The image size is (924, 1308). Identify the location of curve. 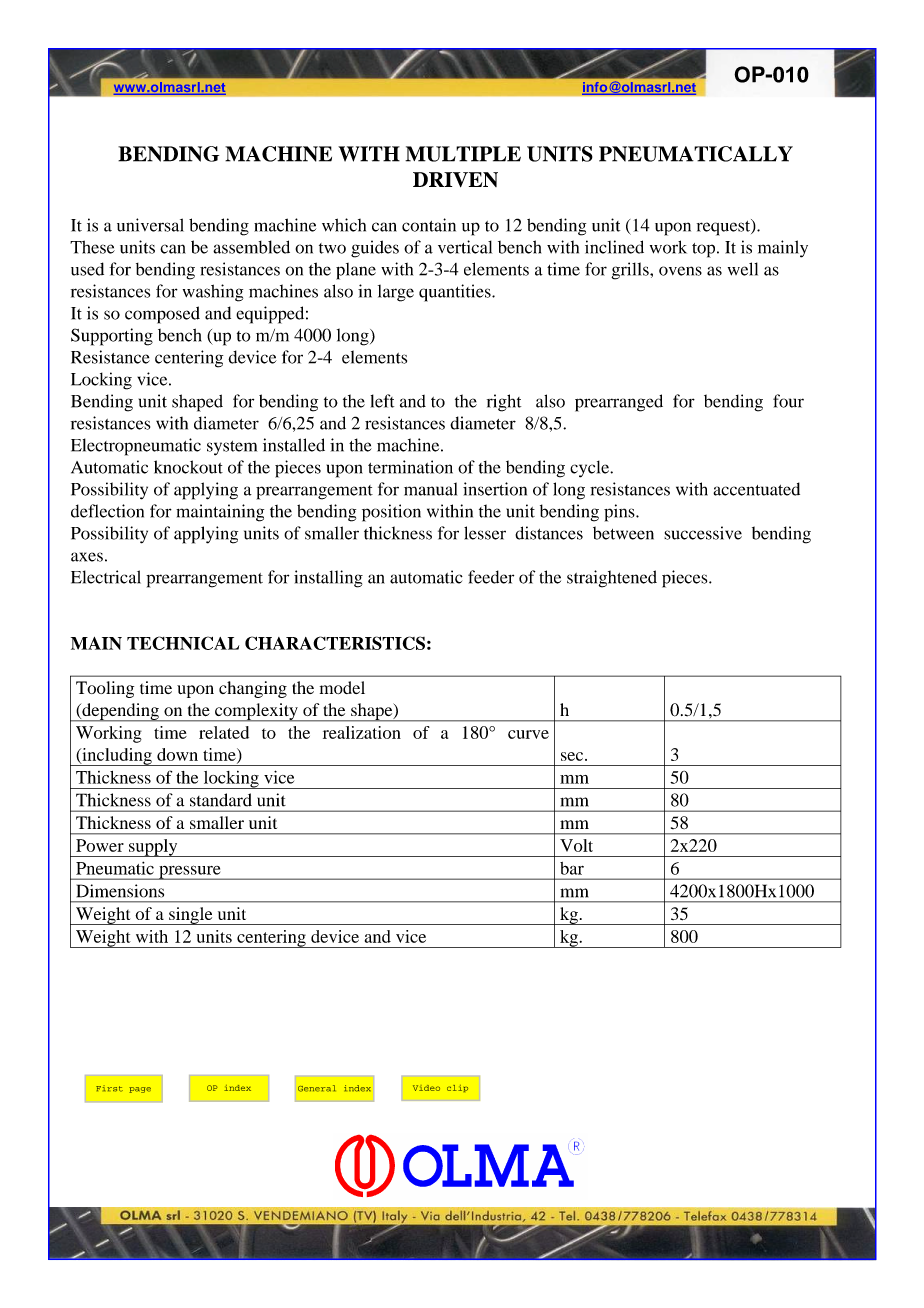
(528, 734).
